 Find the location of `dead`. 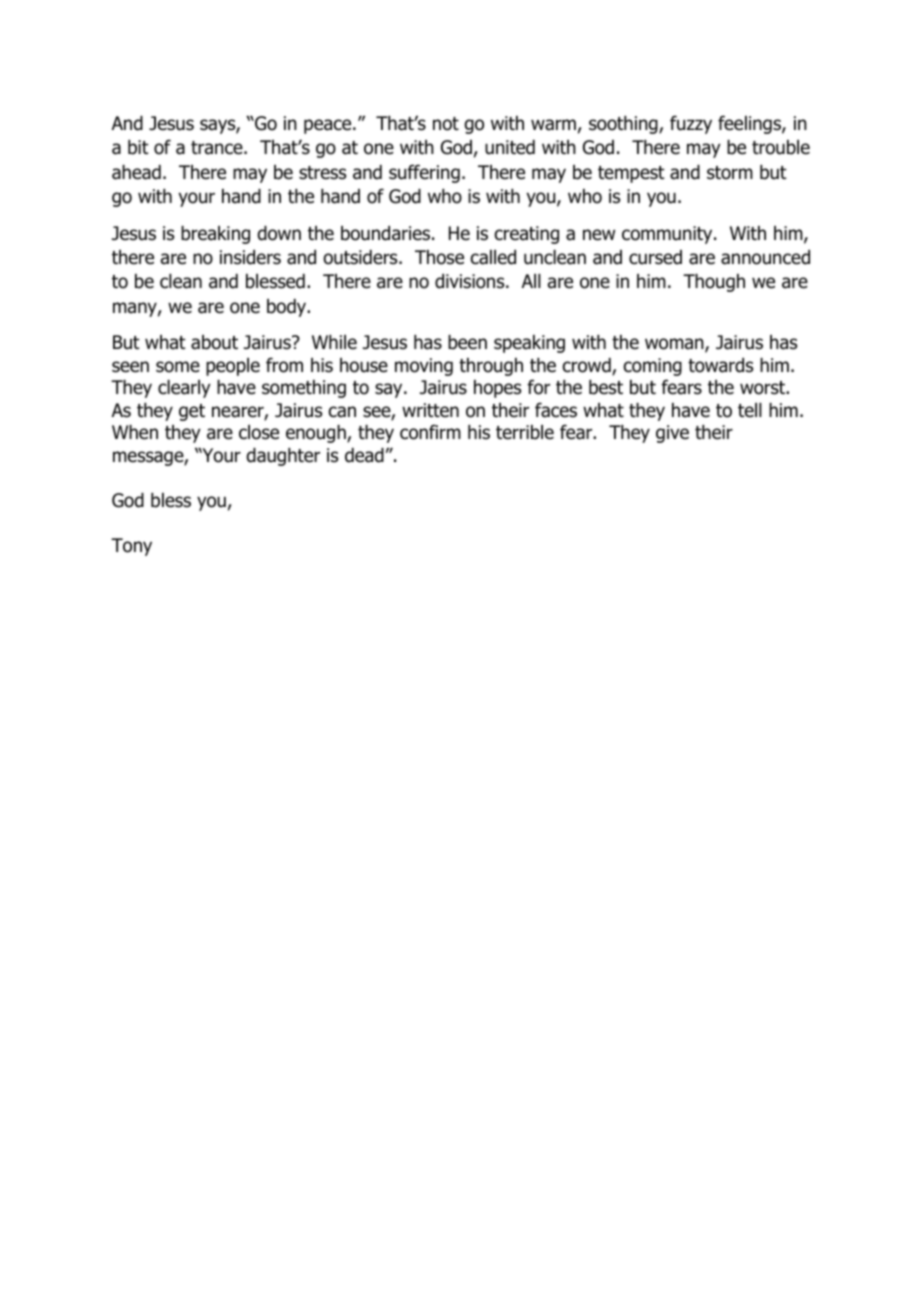

dead is located at coordinates (364, 455).
